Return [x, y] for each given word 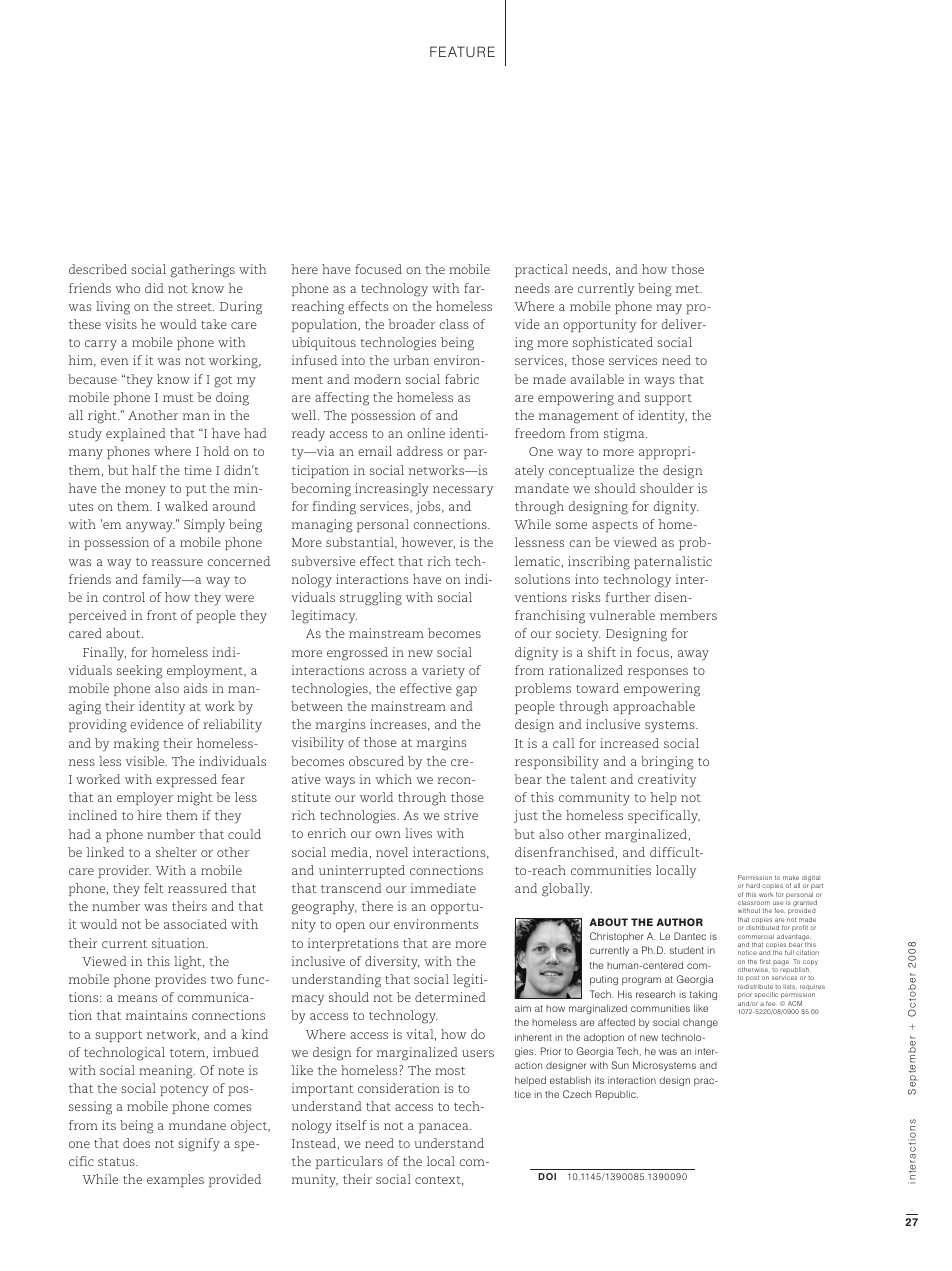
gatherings [203, 271]
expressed [186, 780]
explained [136, 434]
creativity [667, 781]
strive [461, 815]
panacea [445, 1128]
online [426, 433]
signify [199, 1145]
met [689, 289]
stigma [625, 435]
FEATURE [462, 52]
